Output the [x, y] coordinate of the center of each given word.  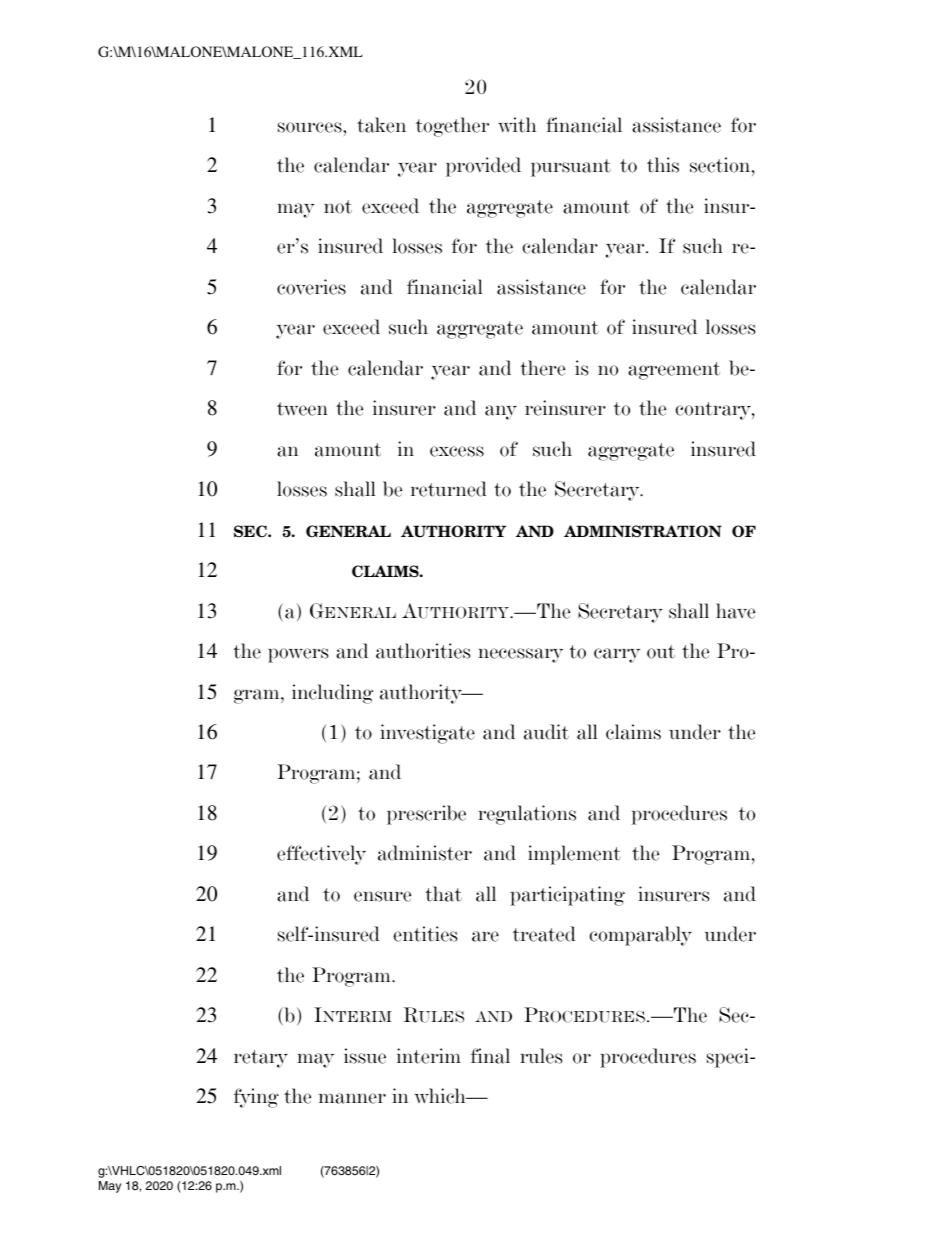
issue [365, 1056]
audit [546, 732]
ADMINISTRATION [643, 531]
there [542, 368]
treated [544, 934]
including [332, 694]
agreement [674, 371]
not [338, 207]
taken [381, 125]
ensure [382, 896]
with [517, 125]
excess [457, 451]
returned [449, 489]
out [661, 652]
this [663, 165]
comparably [640, 936]
